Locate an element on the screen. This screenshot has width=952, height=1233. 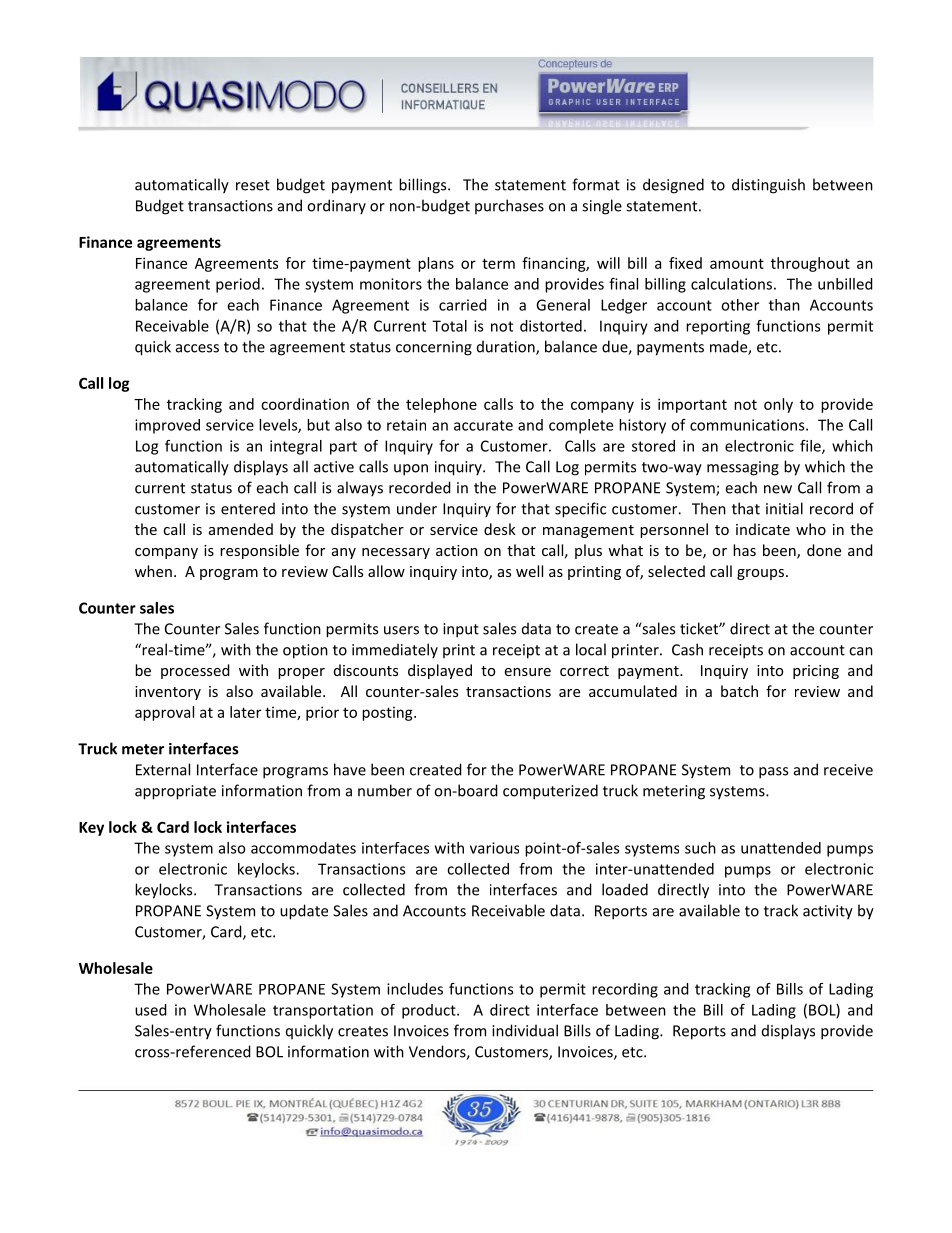
appropriate is located at coordinates (175, 792).
